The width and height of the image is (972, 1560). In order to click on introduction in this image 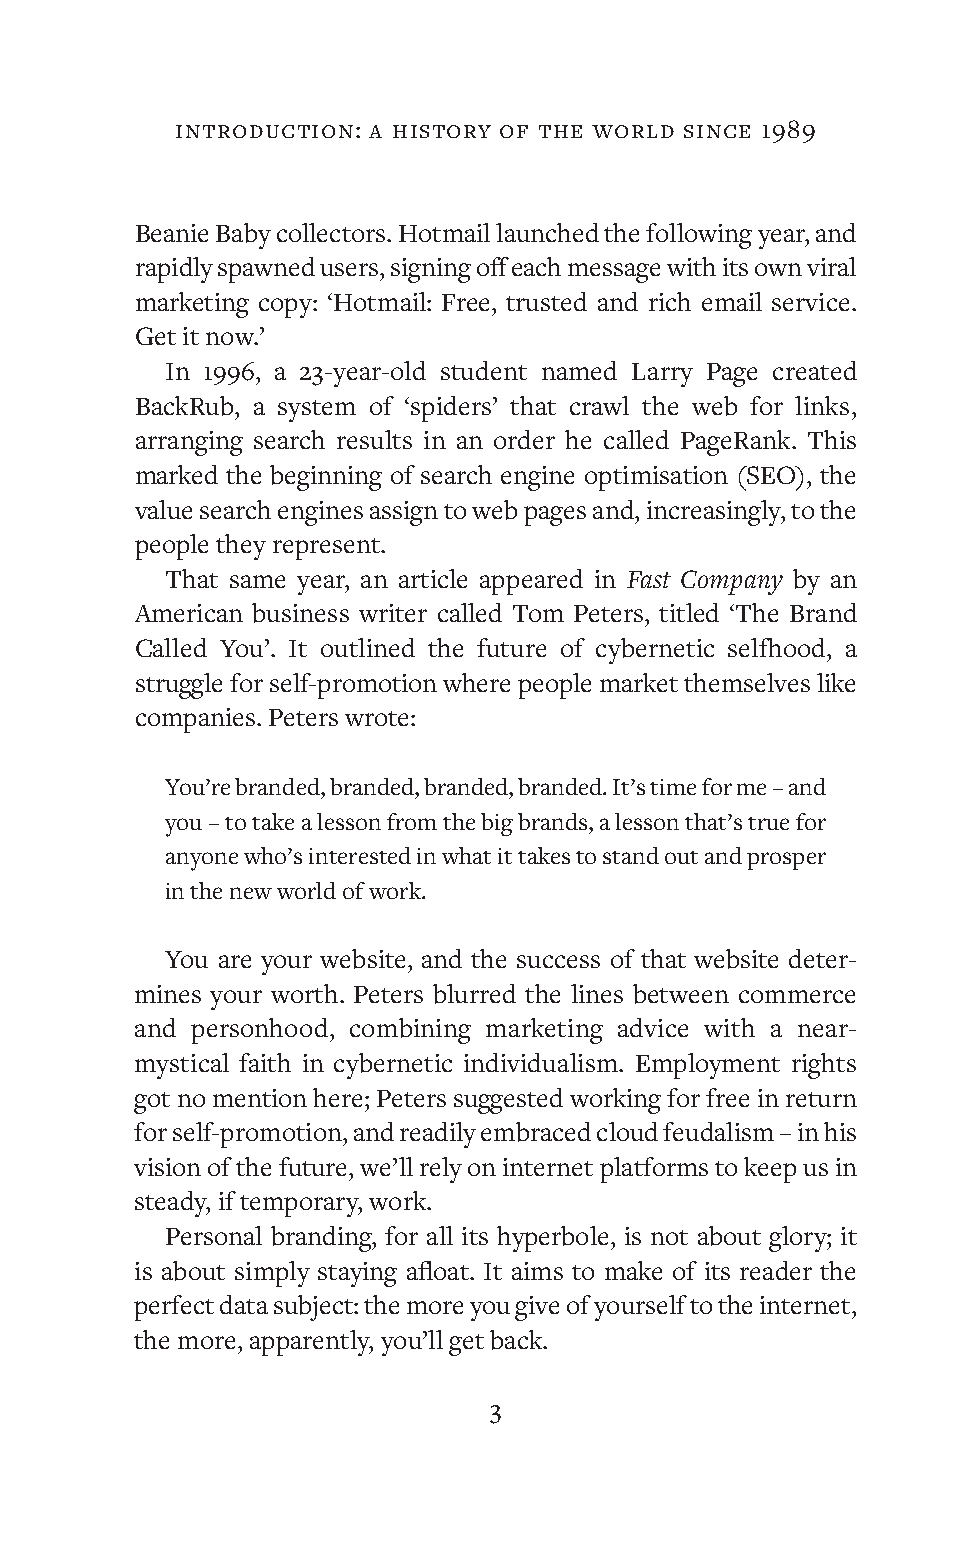, I will do `click(264, 131)`.
